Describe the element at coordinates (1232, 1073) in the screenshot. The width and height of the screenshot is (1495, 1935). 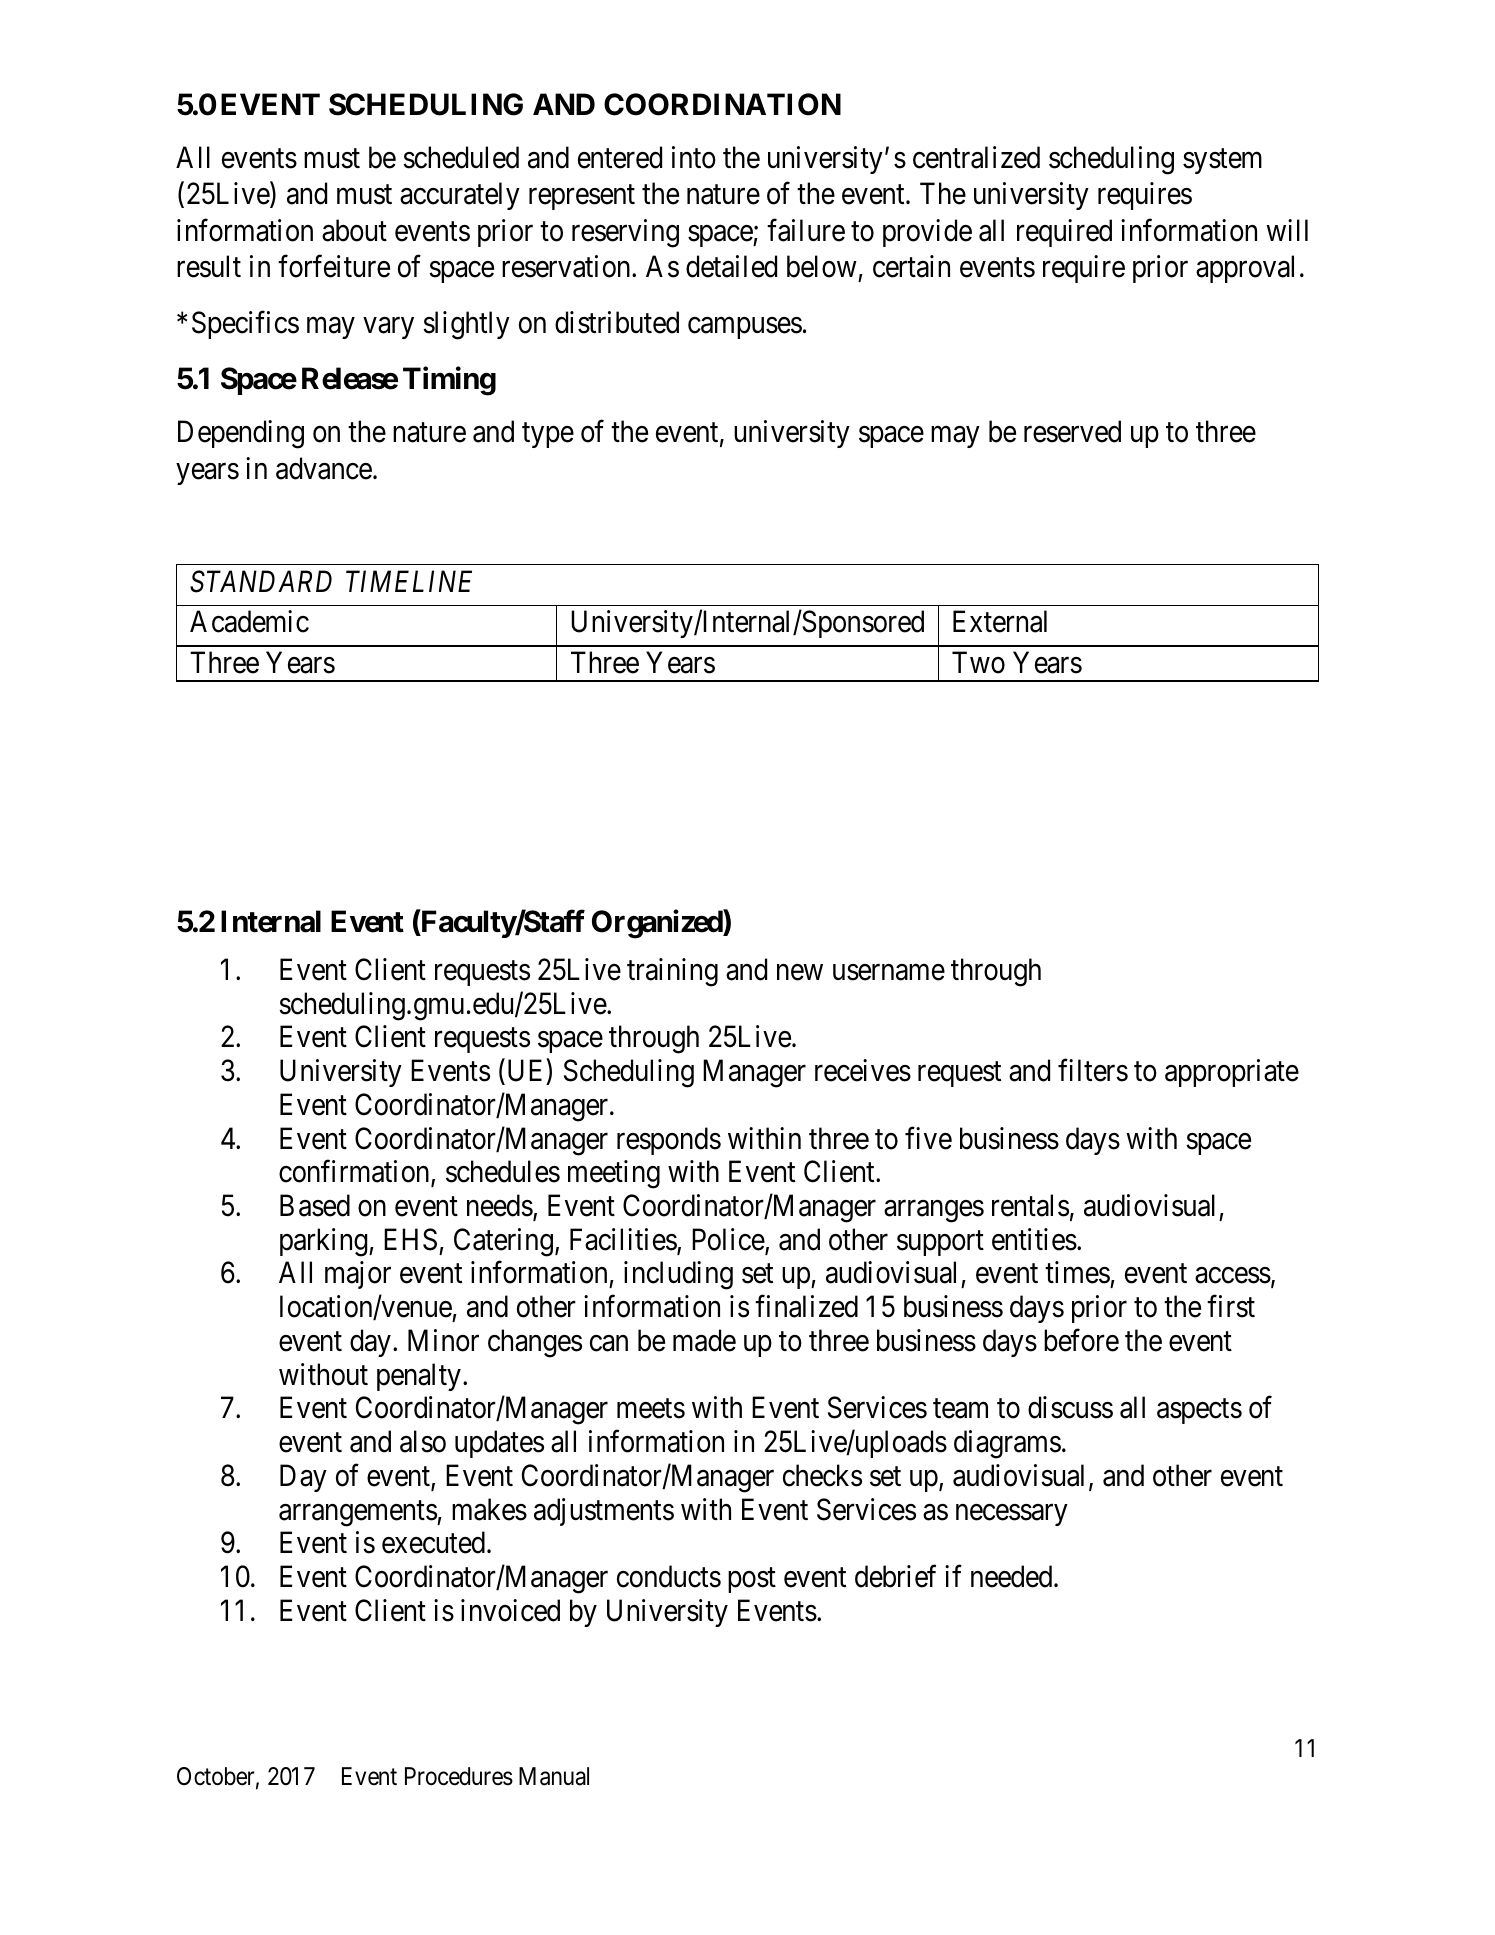
I see `appropriate` at that location.
